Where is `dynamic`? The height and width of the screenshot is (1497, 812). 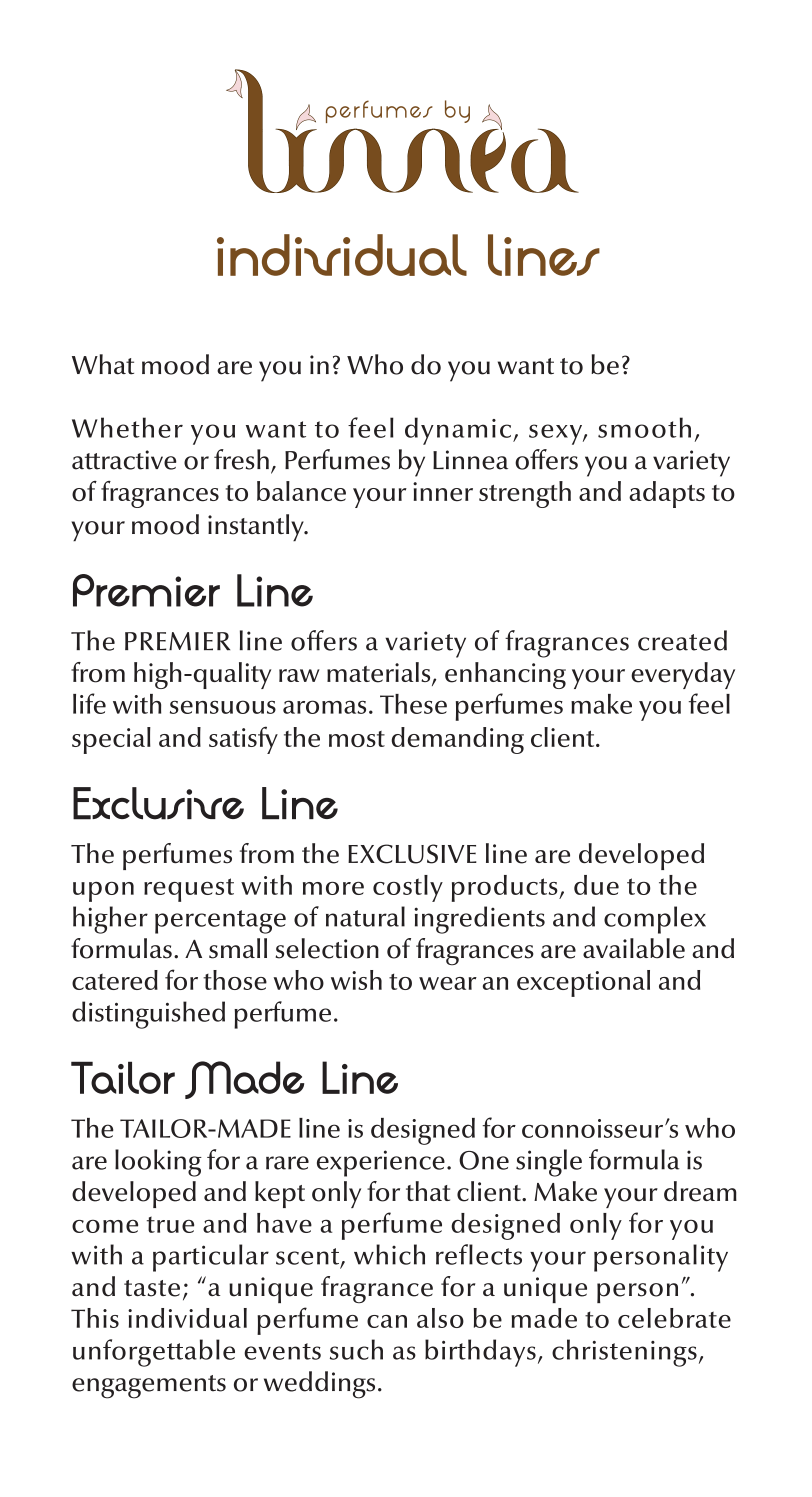 dynamic is located at coordinates (459, 431).
